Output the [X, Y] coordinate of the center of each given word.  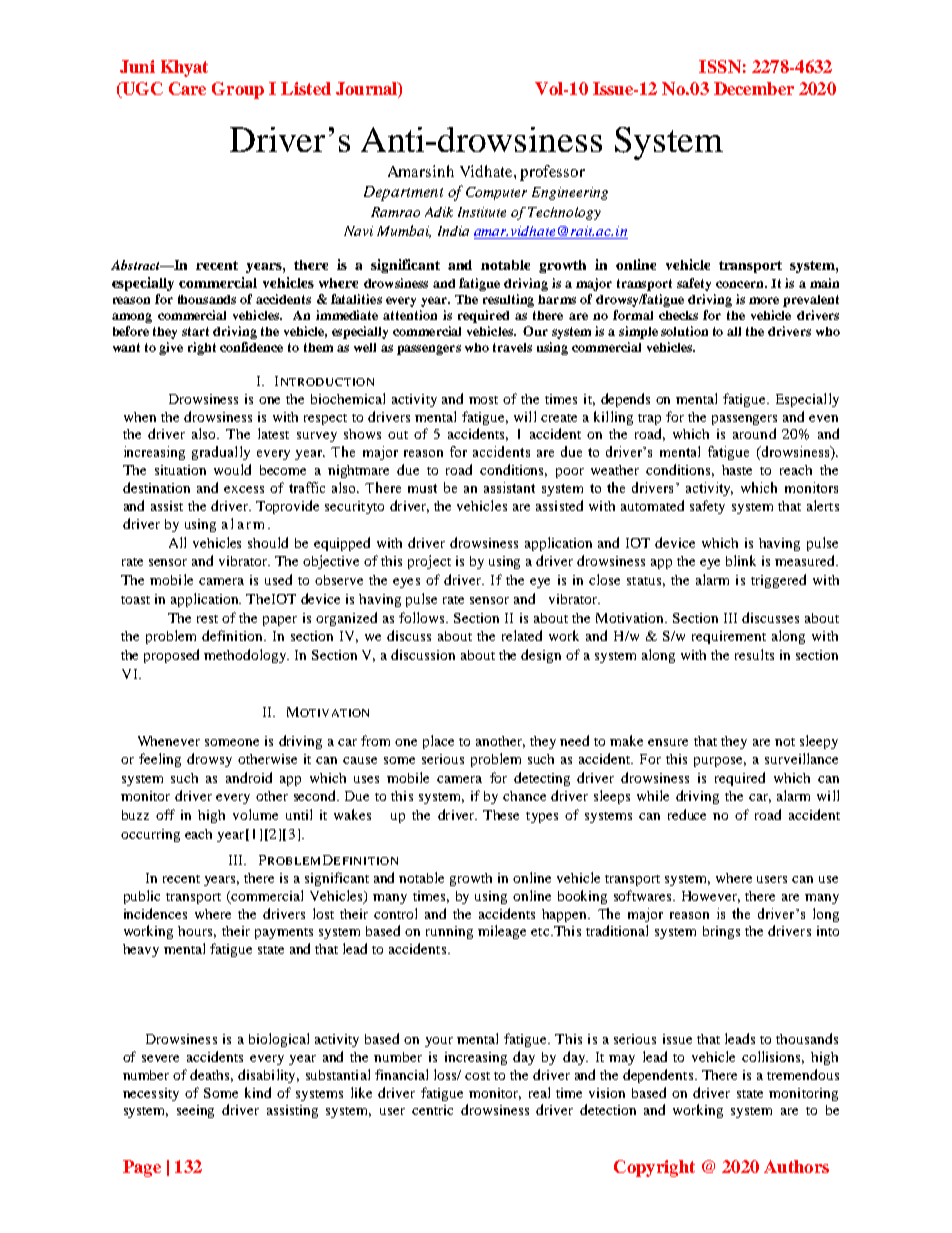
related [522, 635]
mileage [502, 932]
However [711, 897]
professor [552, 173]
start [195, 331]
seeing [195, 1111]
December [754, 88]
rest [207, 619]
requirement [729, 637]
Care [187, 88]
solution [684, 331]
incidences [155, 913]
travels [512, 347]
